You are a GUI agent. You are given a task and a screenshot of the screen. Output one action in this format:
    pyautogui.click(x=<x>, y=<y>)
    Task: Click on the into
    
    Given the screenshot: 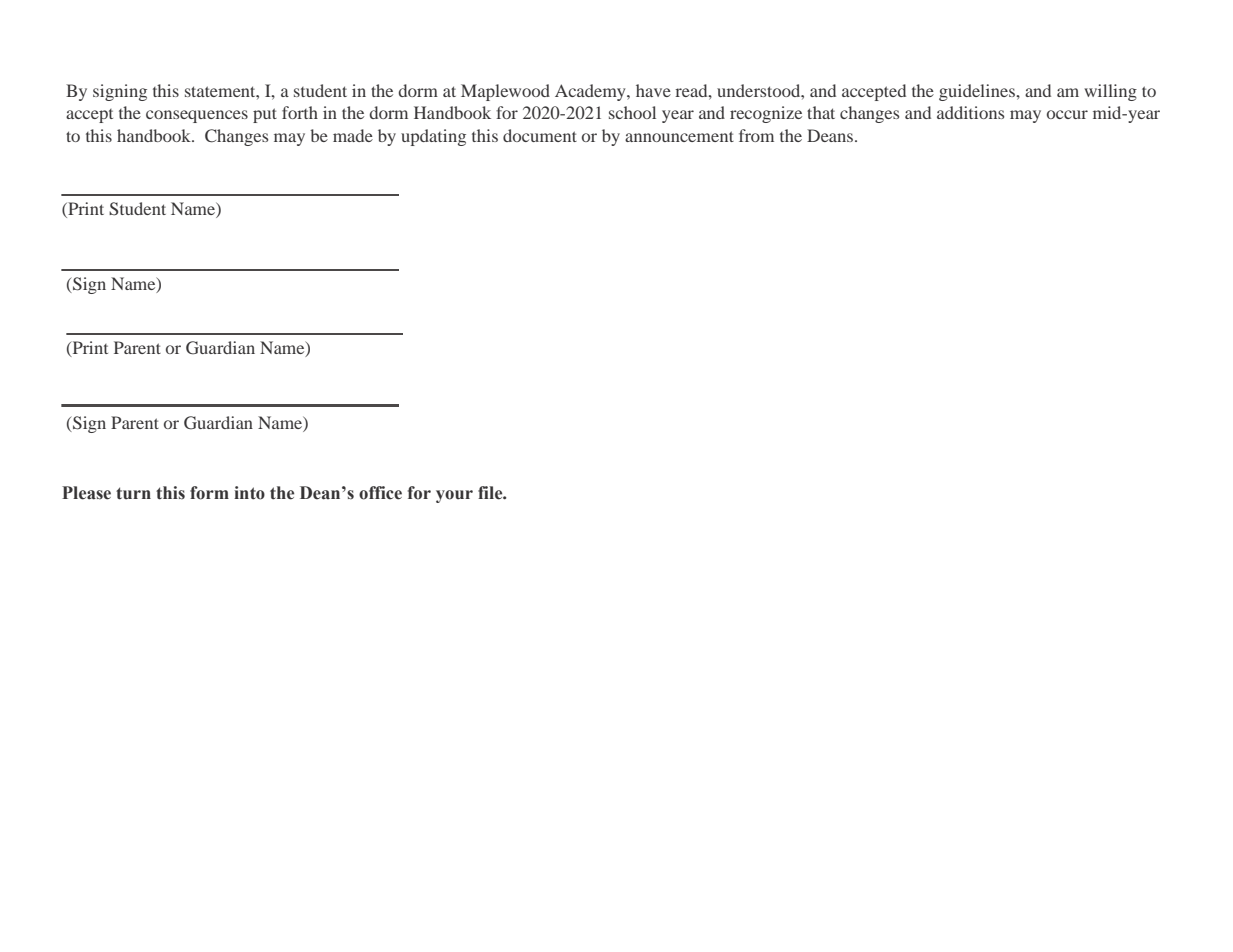 What is the action you would take?
    pyautogui.click(x=249, y=493)
